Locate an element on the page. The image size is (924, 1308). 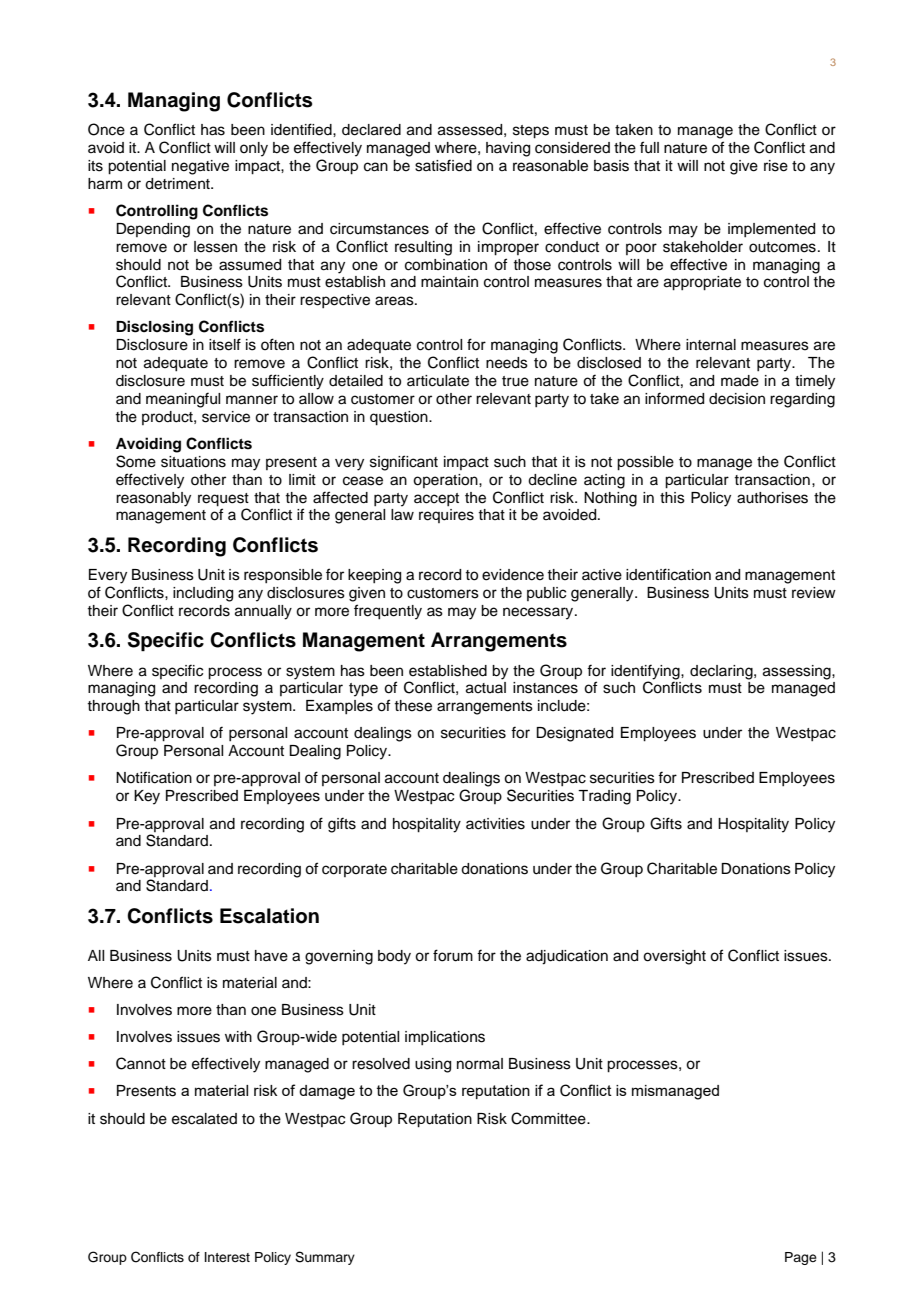
through is located at coordinates (113, 707).
